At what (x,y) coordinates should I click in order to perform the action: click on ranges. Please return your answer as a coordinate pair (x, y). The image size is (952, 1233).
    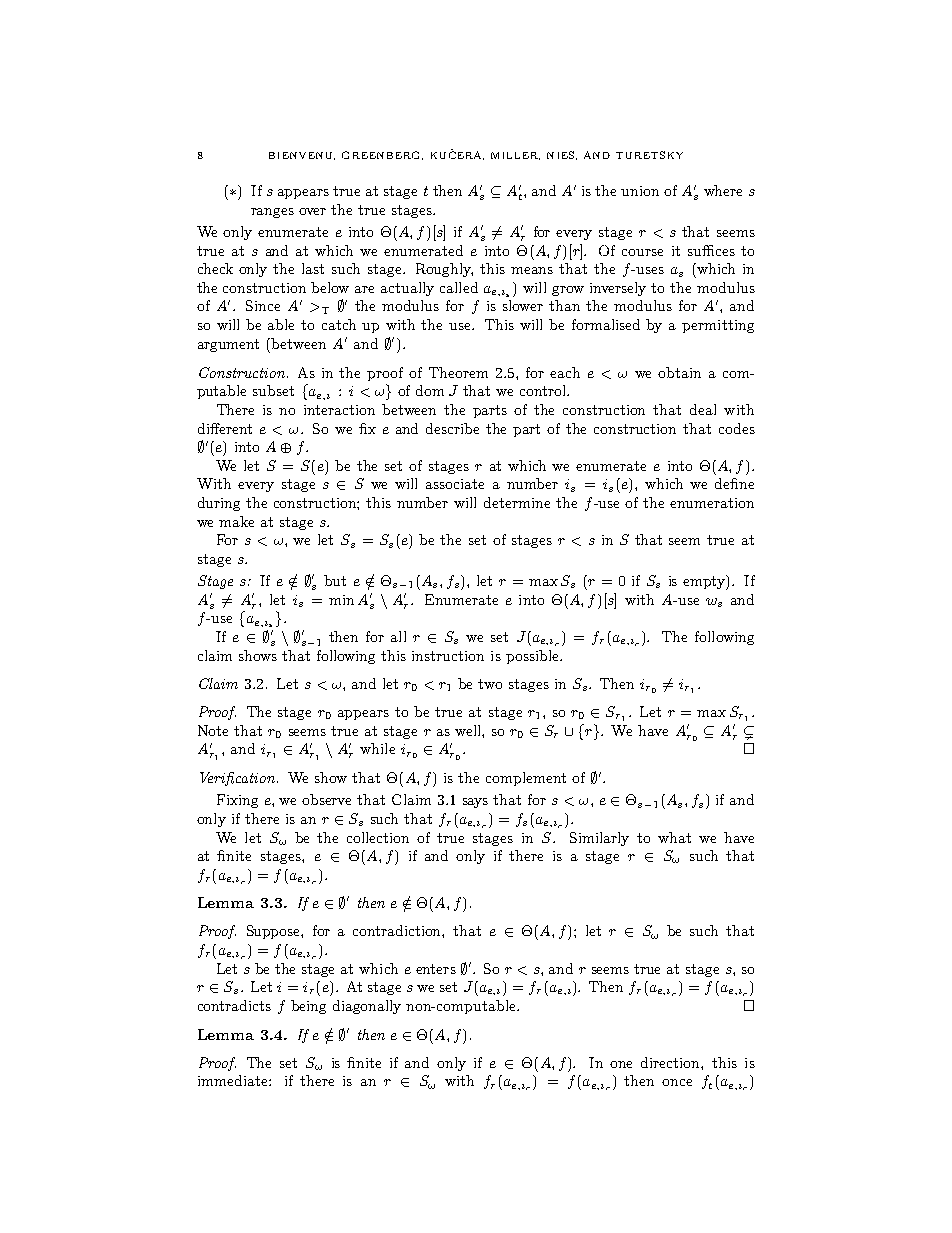
    Looking at the image, I should click on (272, 213).
